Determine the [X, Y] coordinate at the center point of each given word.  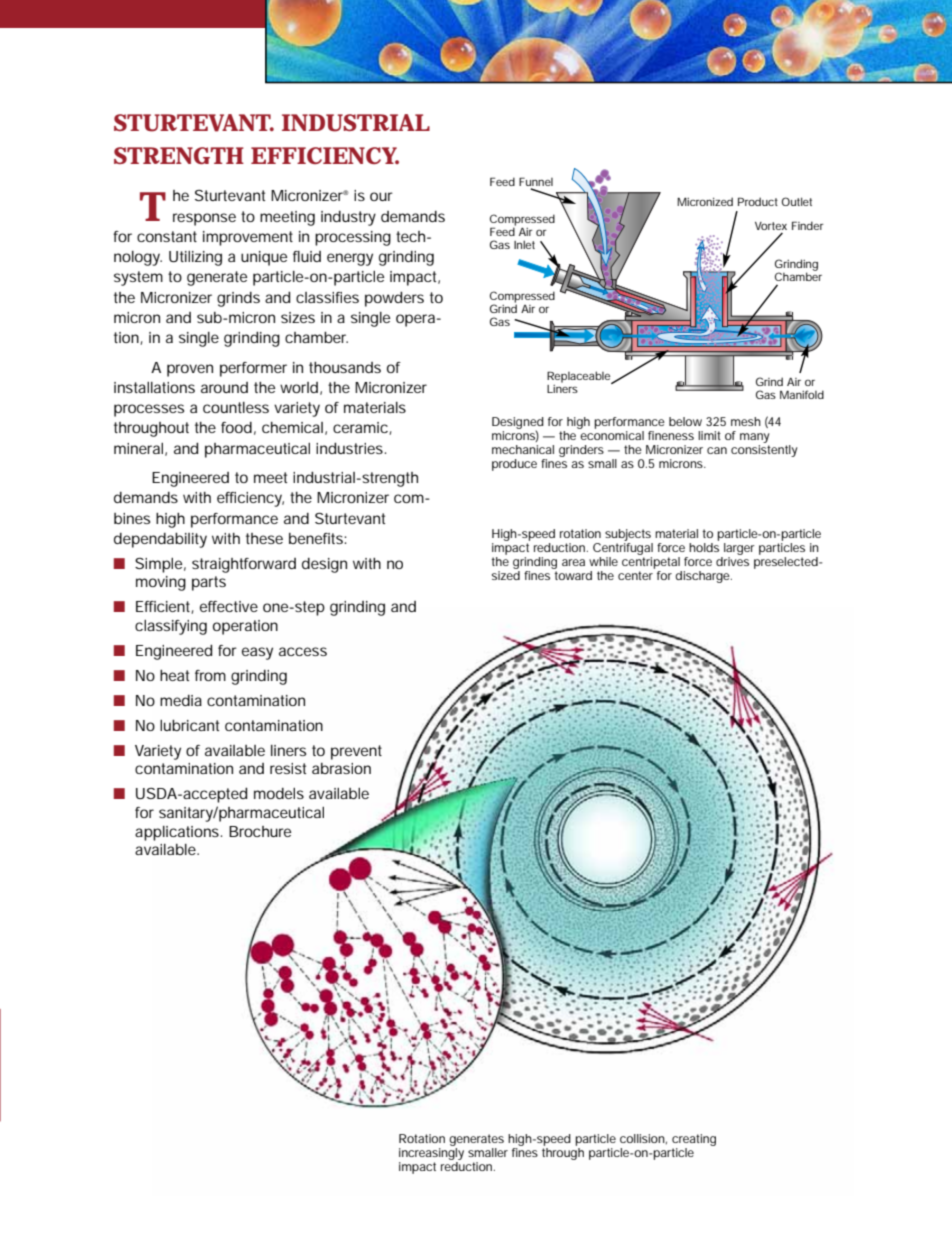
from [210, 675]
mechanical [523, 449]
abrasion [341, 768]
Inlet [524, 244]
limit [709, 435]
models [279, 793]
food [236, 427]
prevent [356, 752]
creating [694, 1140]
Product [758, 201]
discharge [703, 577]
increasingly [431, 1152]
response [204, 219]
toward [573, 575]
